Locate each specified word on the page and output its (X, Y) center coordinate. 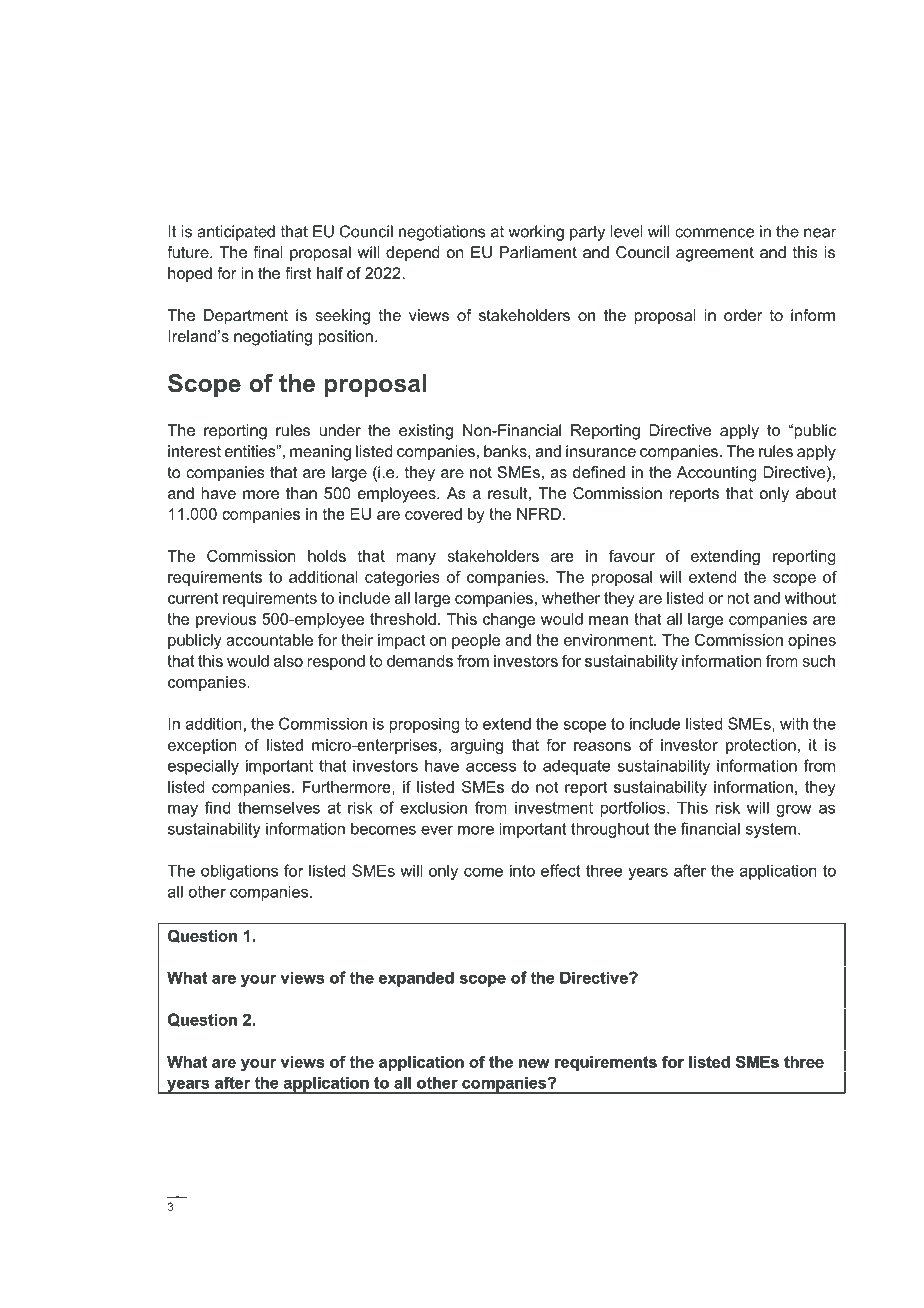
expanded (416, 979)
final (268, 252)
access (491, 767)
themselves (279, 807)
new (534, 1063)
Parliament (538, 252)
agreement (715, 254)
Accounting (717, 474)
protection (761, 746)
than (301, 493)
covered (433, 514)
